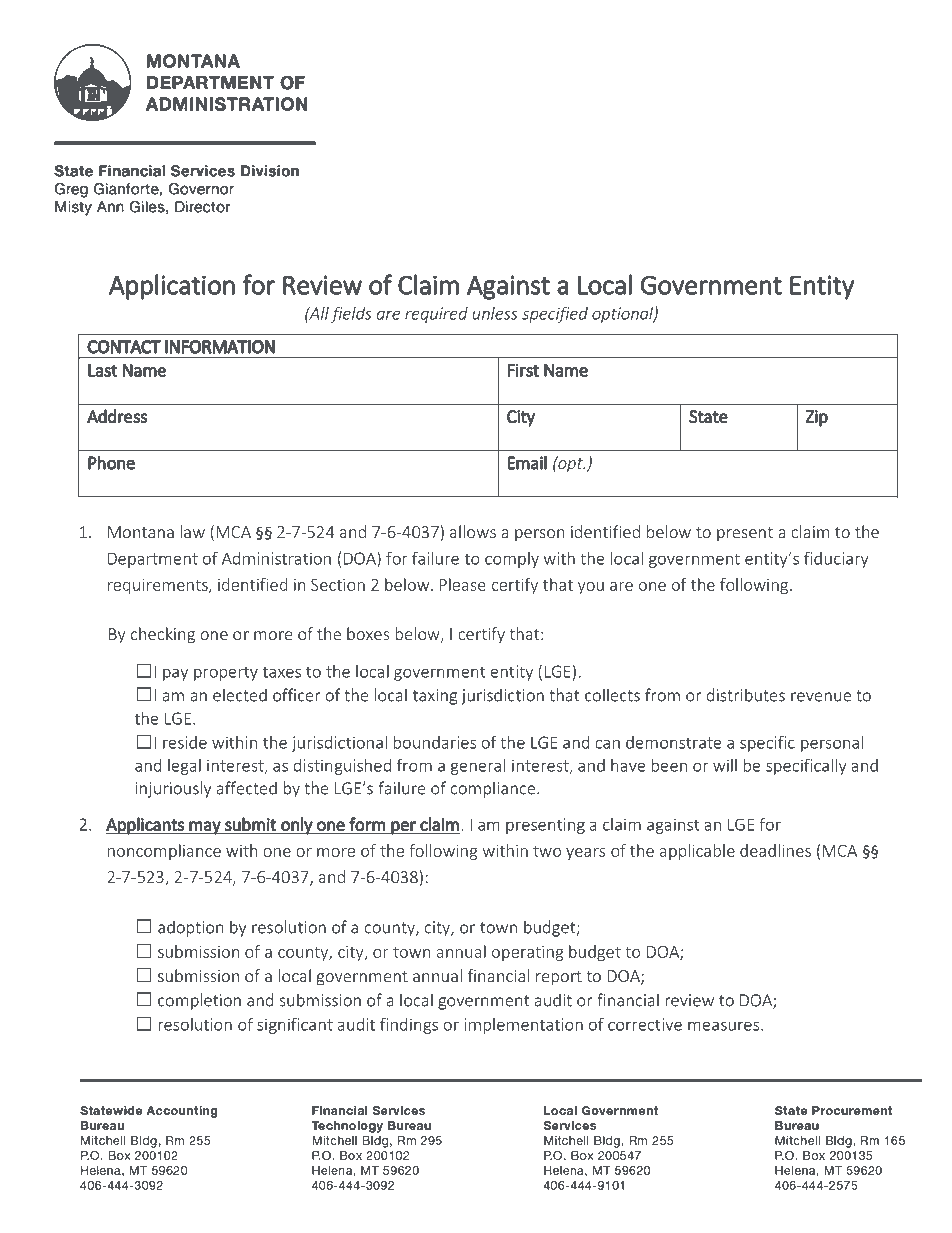  I want to click on pay, so click(175, 674).
